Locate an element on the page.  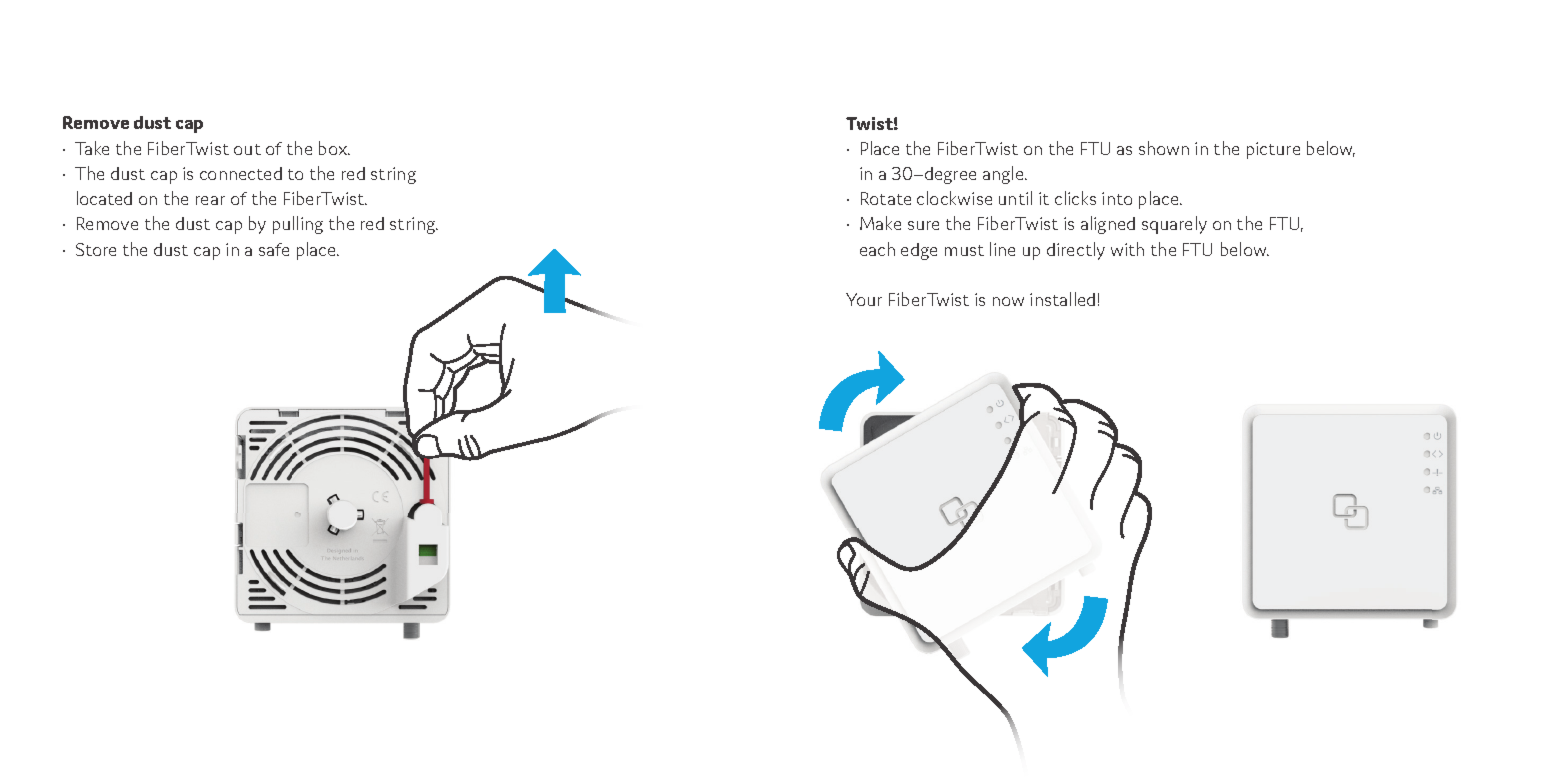
safe is located at coordinates (274, 249).
